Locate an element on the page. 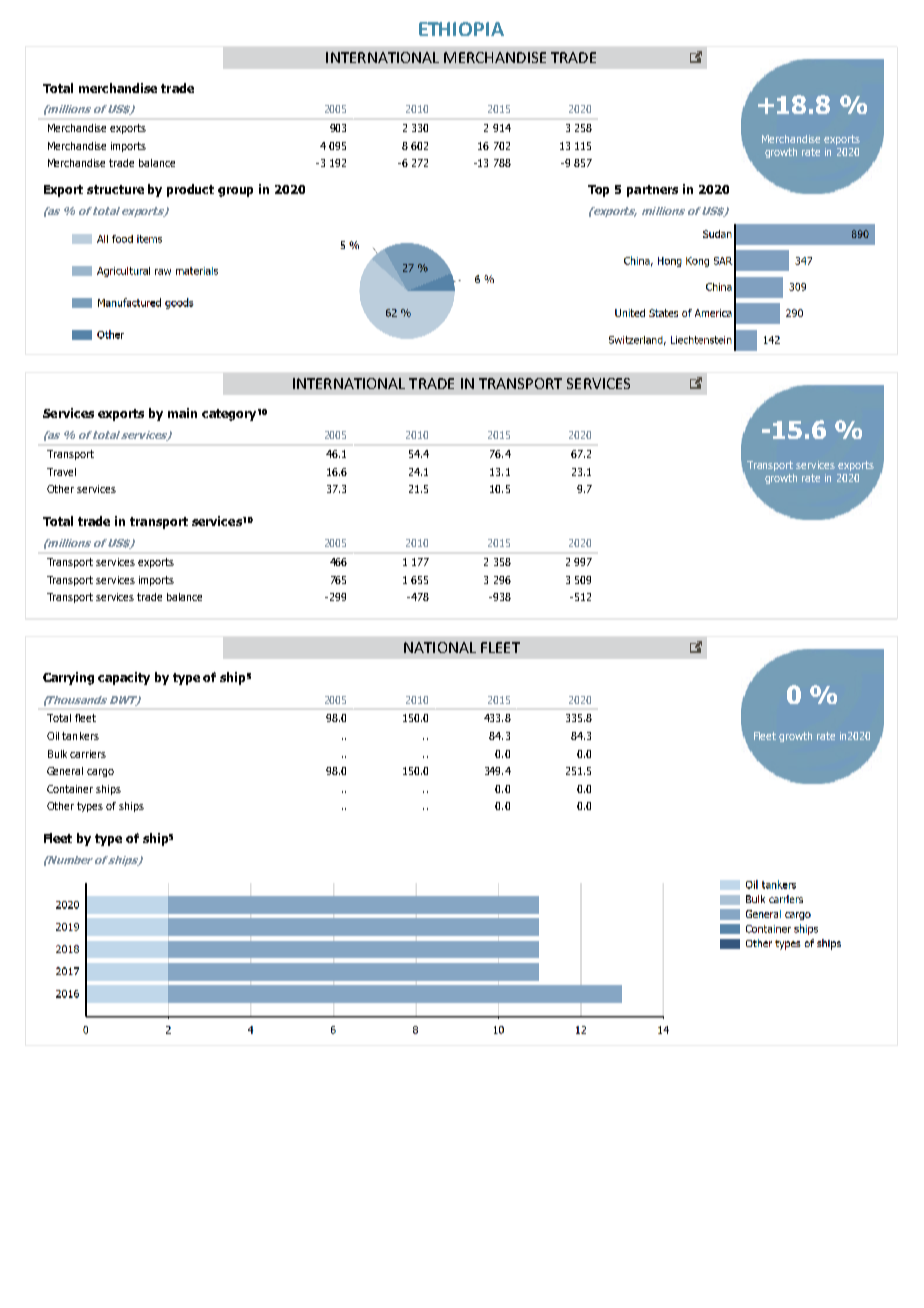 Image resolution: width=924 pixels, height=1308 pixels. capacity is located at coordinates (124, 678).
